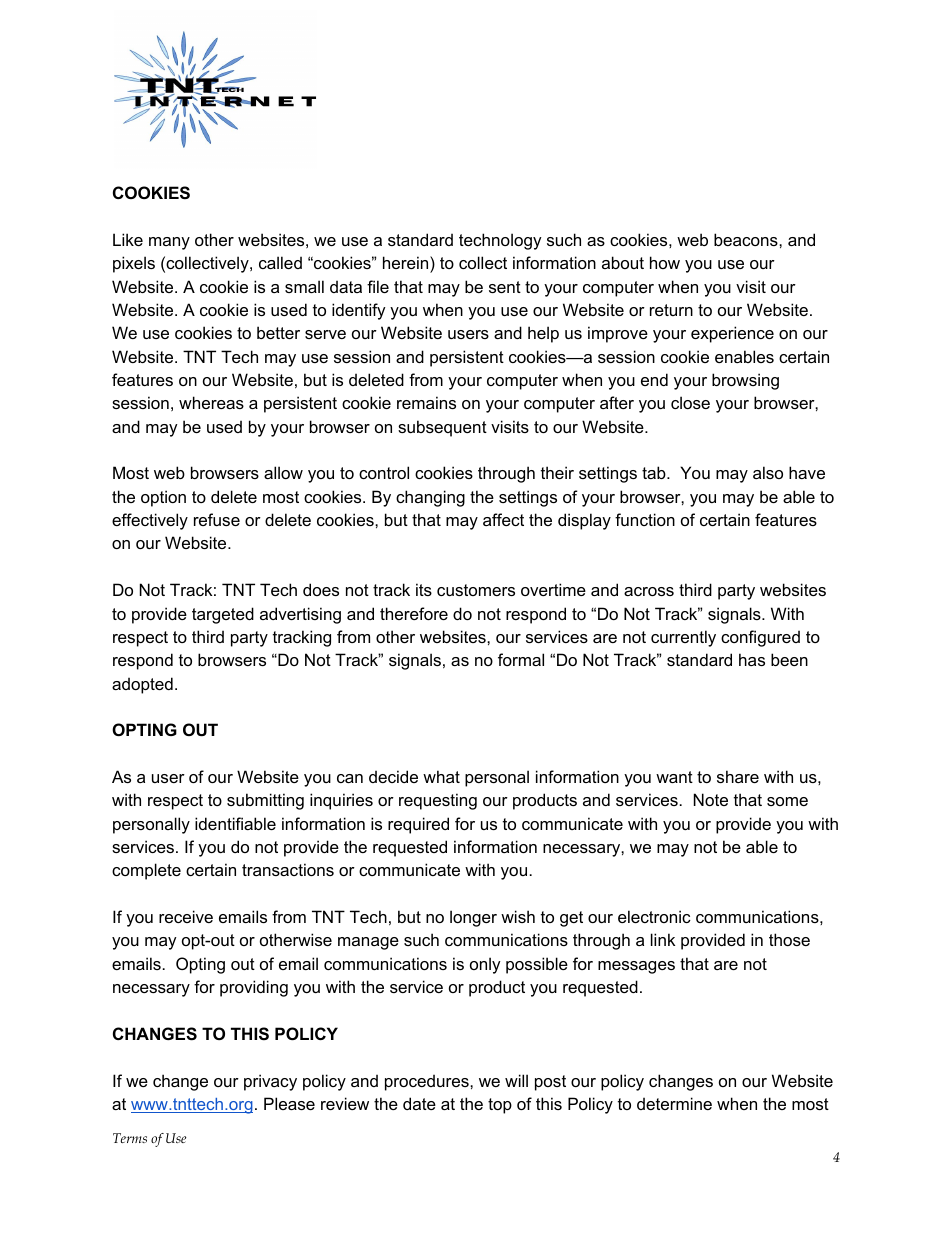 Image resolution: width=952 pixels, height=1233 pixels. What do you see at coordinates (270, 1082) in the screenshot?
I see `privacy` at bounding box center [270, 1082].
